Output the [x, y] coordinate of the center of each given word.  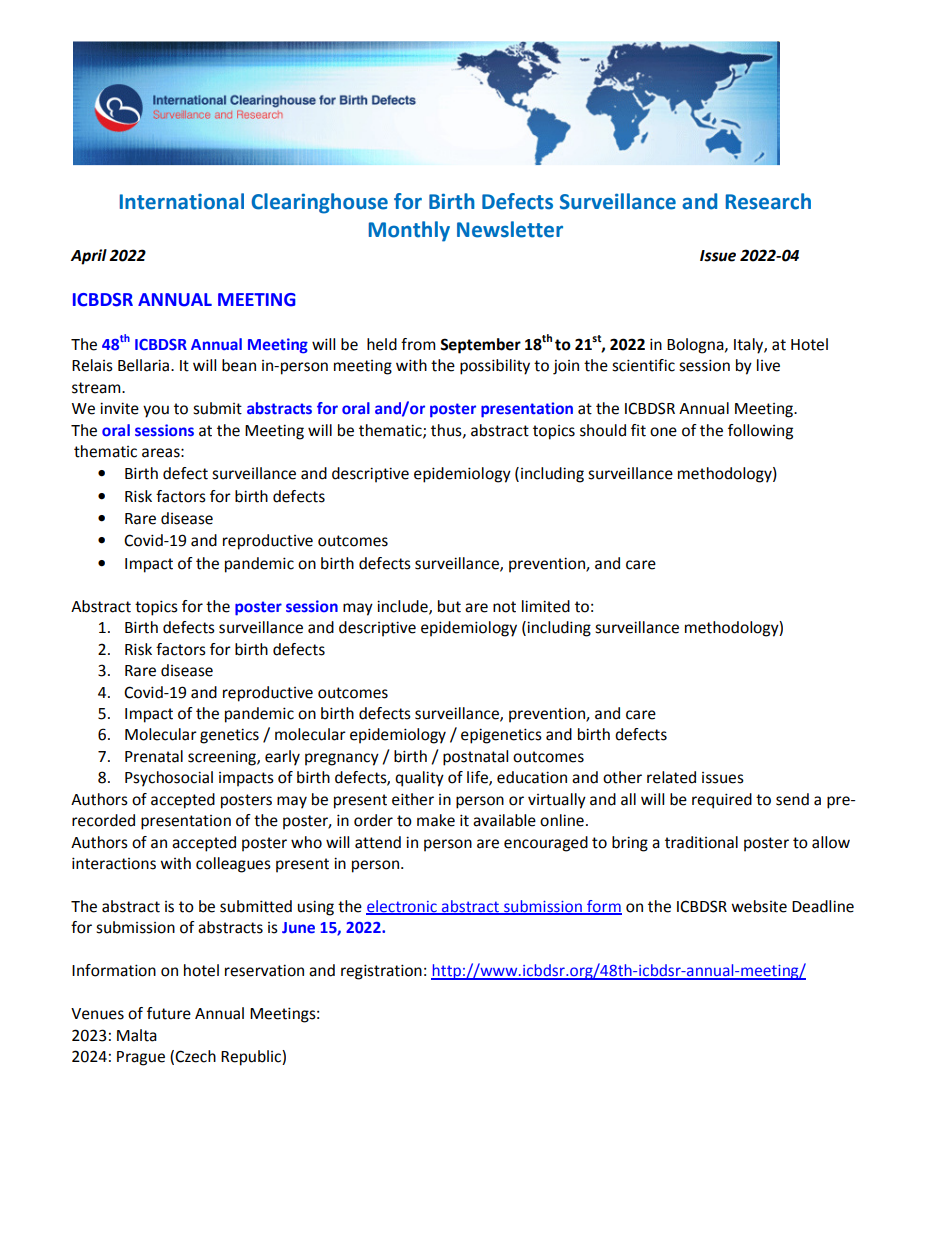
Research [768, 201]
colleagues [233, 865]
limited [546, 606]
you [156, 411]
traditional [701, 842]
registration [381, 972]
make [436, 820]
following [760, 432]
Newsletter [510, 229]
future [169, 1013]
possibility [495, 367]
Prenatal [154, 756]
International [182, 201]
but [449, 606]
